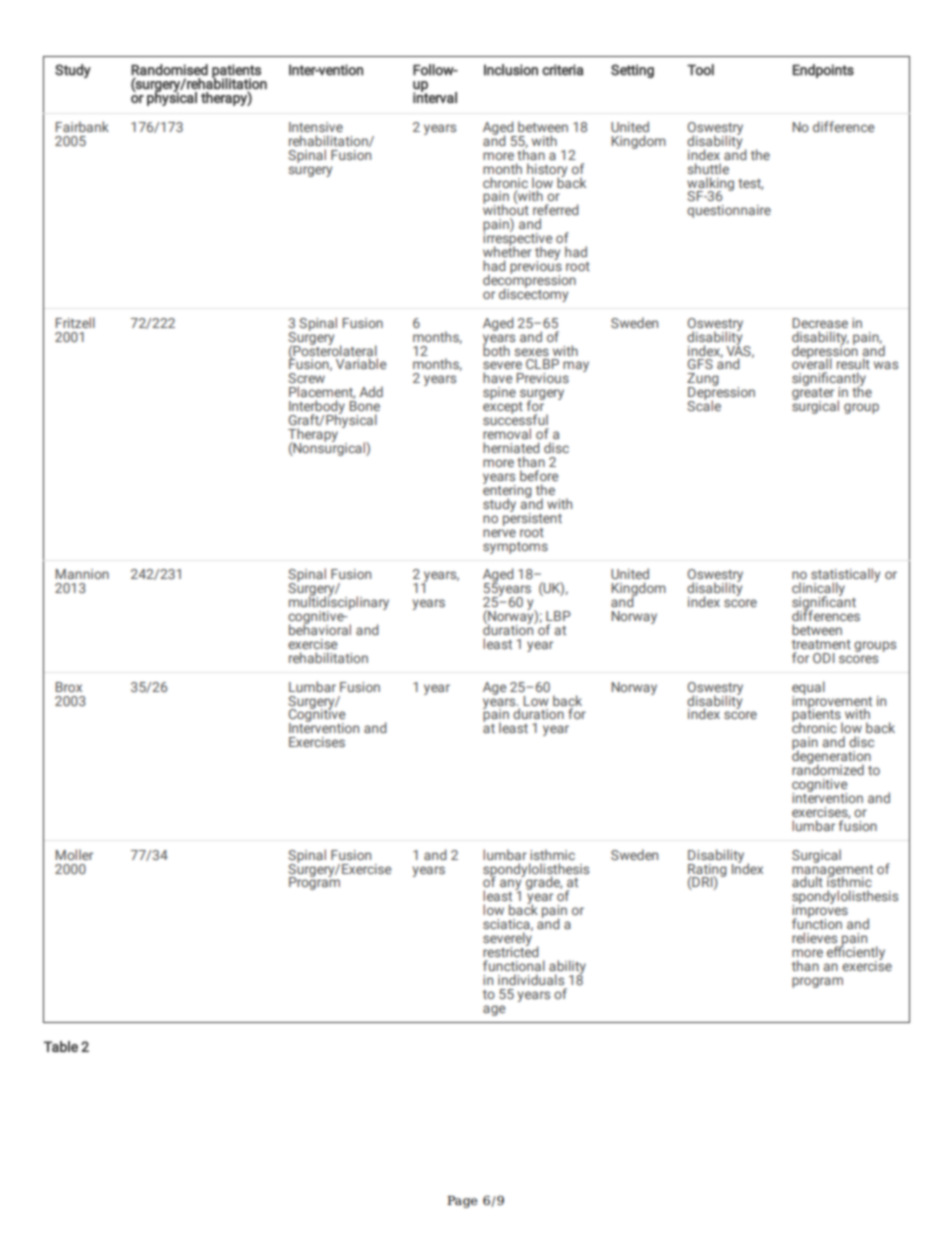  I want to click on nerve, so click(499, 533).
